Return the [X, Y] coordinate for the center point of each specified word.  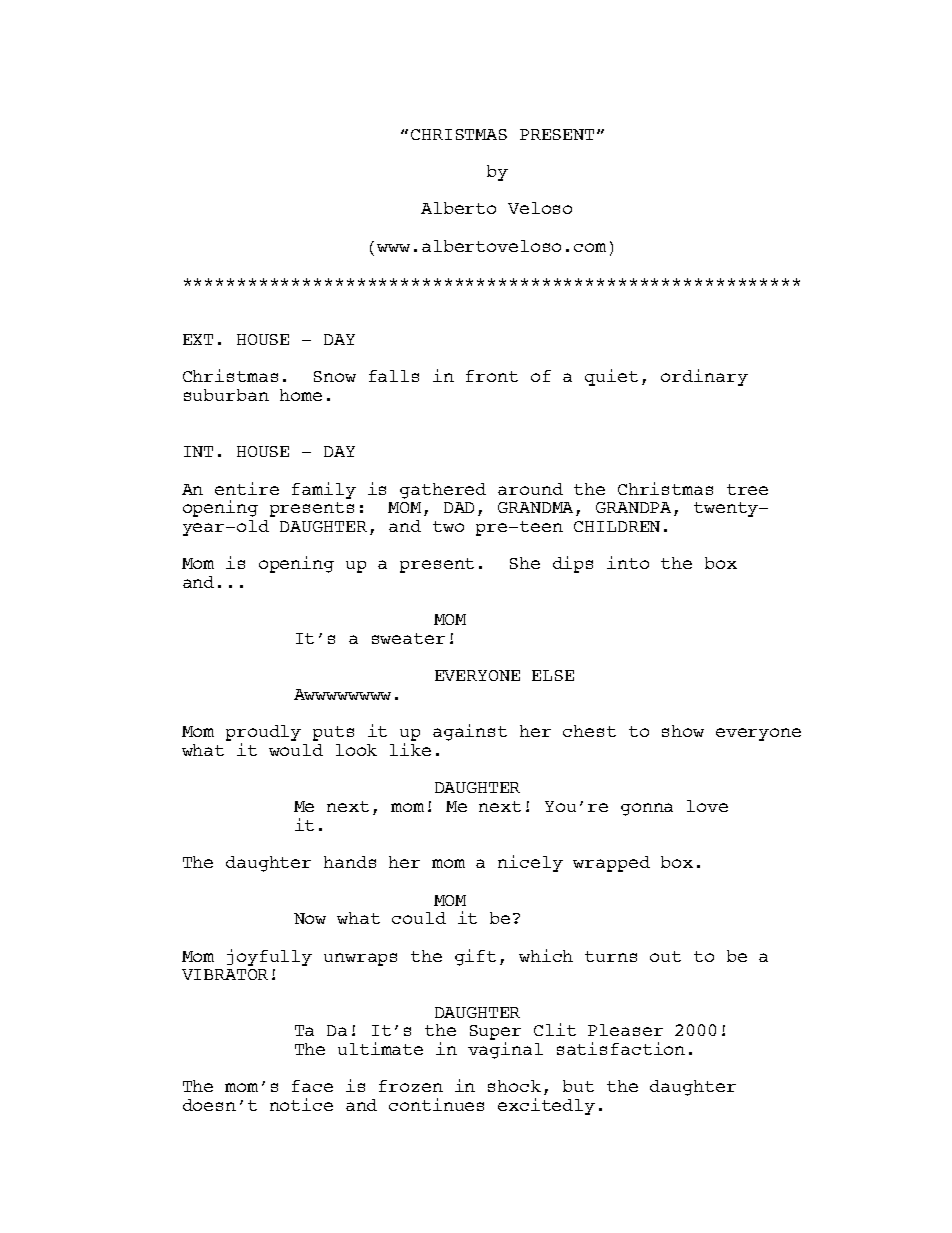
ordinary [704, 377]
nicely [530, 863]
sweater [408, 638]
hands [350, 862]
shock [514, 1086]
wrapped [611, 864]
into [628, 562]
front [492, 376]
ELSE [553, 675]
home [301, 395]
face [312, 1086]
